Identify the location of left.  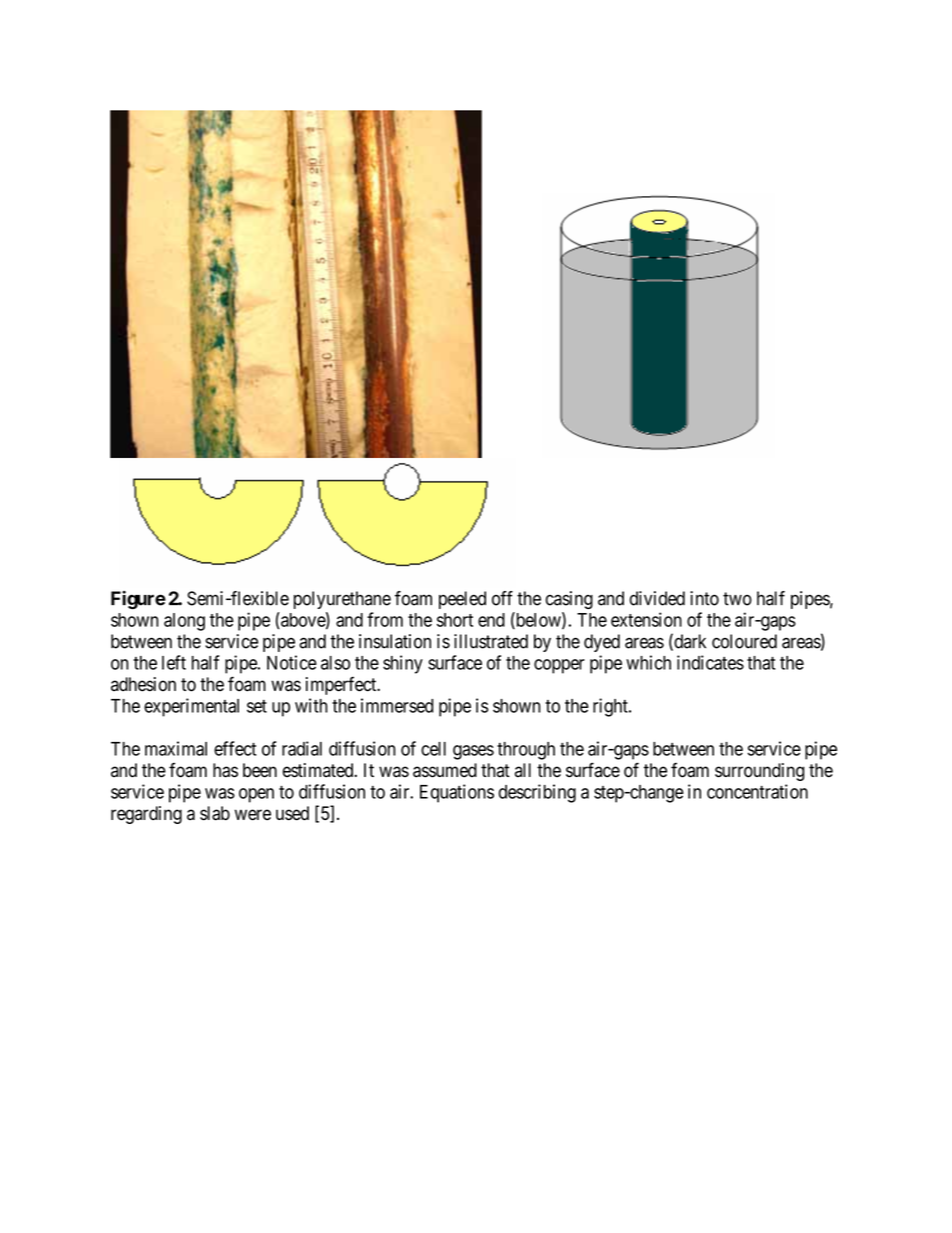
(174, 662).
